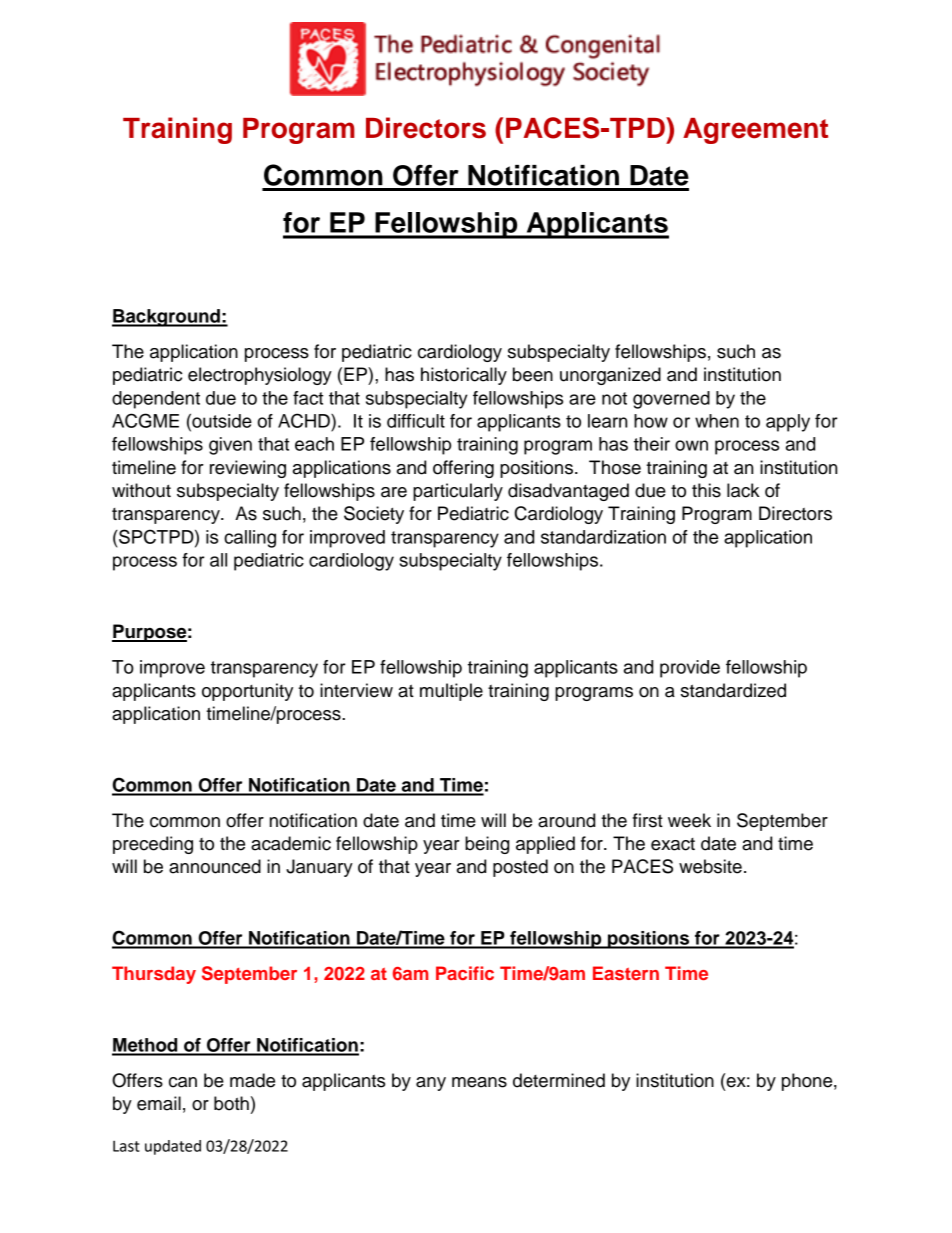  What do you see at coordinates (167, 318) in the screenshot?
I see `Background` at bounding box center [167, 318].
